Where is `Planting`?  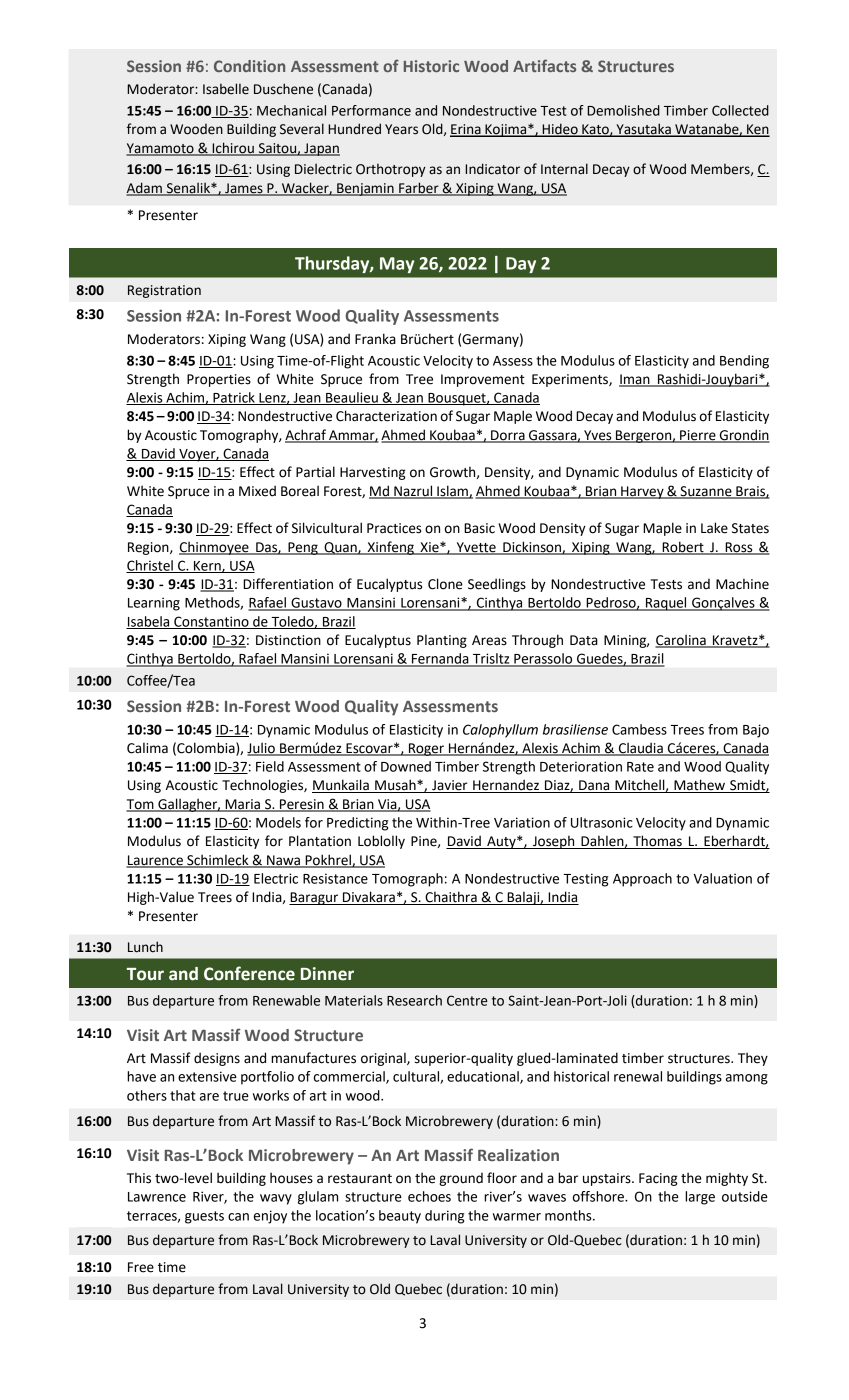
Planting is located at coordinates (442, 641).
